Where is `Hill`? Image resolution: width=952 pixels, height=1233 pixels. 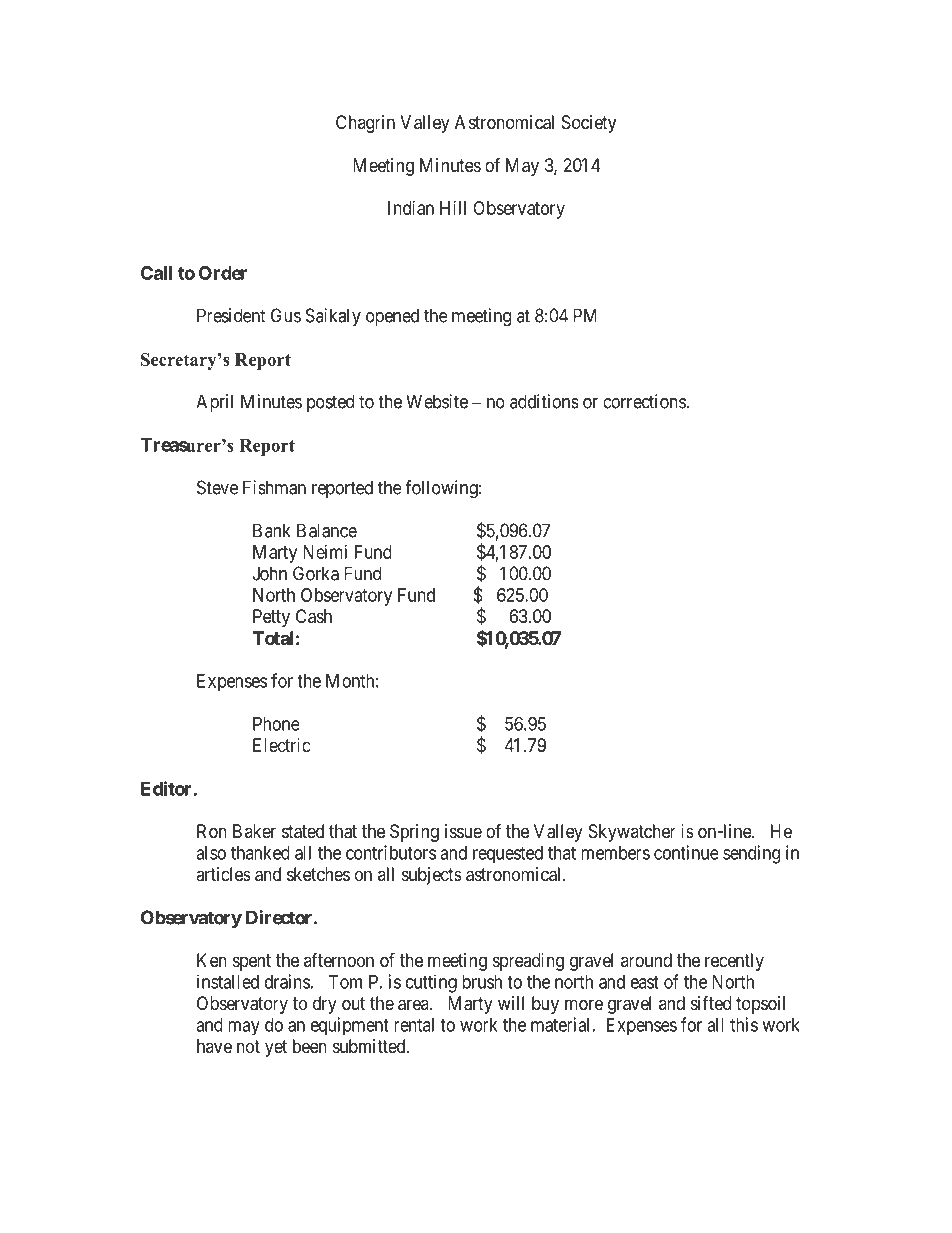 Hill is located at coordinates (453, 208).
